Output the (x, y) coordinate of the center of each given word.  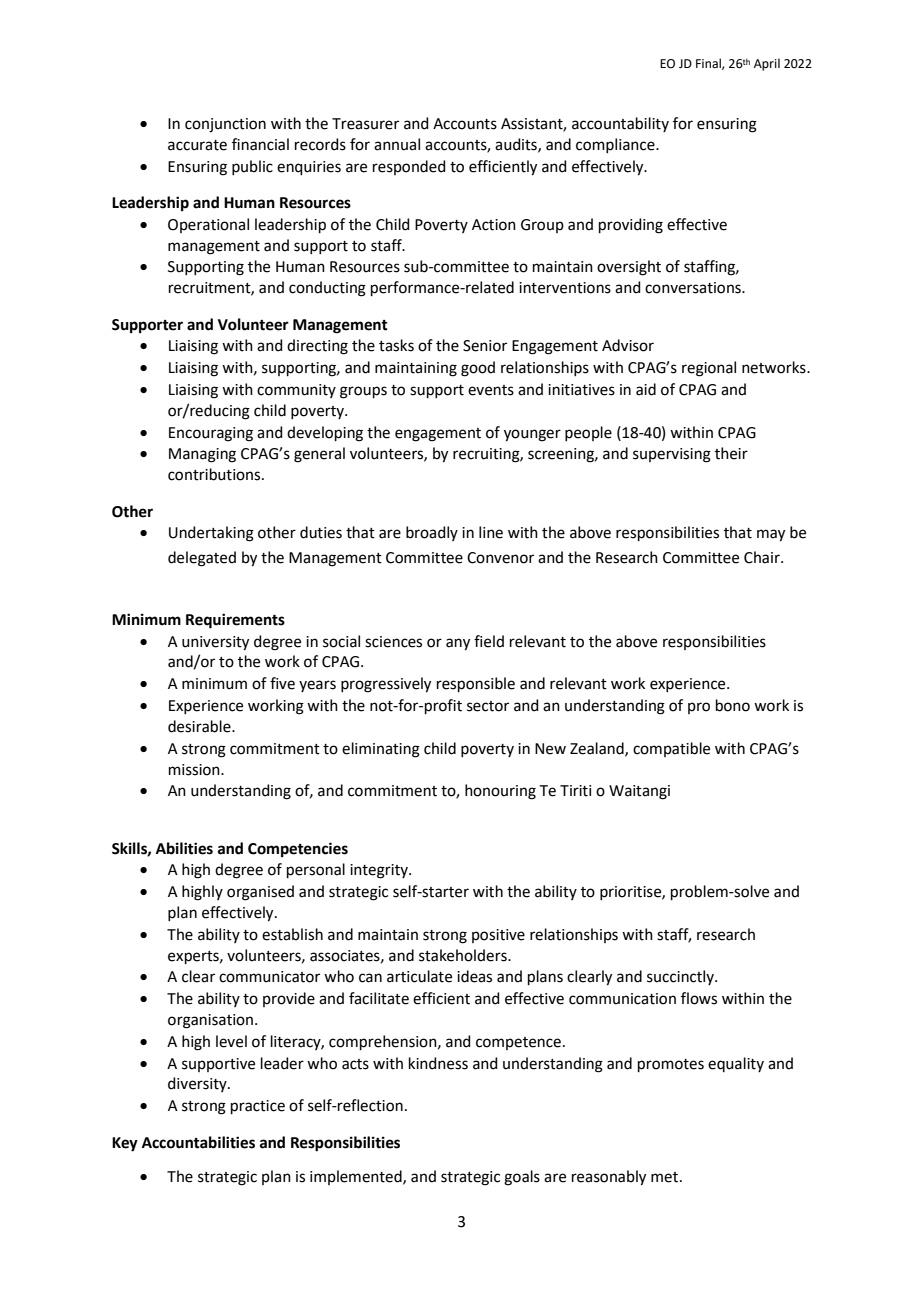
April (767, 64)
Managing (202, 455)
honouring (500, 792)
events (491, 390)
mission (195, 770)
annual (397, 144)
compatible (671, 749)
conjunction (225, 125)
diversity (198, 1084)
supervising (672, 455)
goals (522, 1178)
